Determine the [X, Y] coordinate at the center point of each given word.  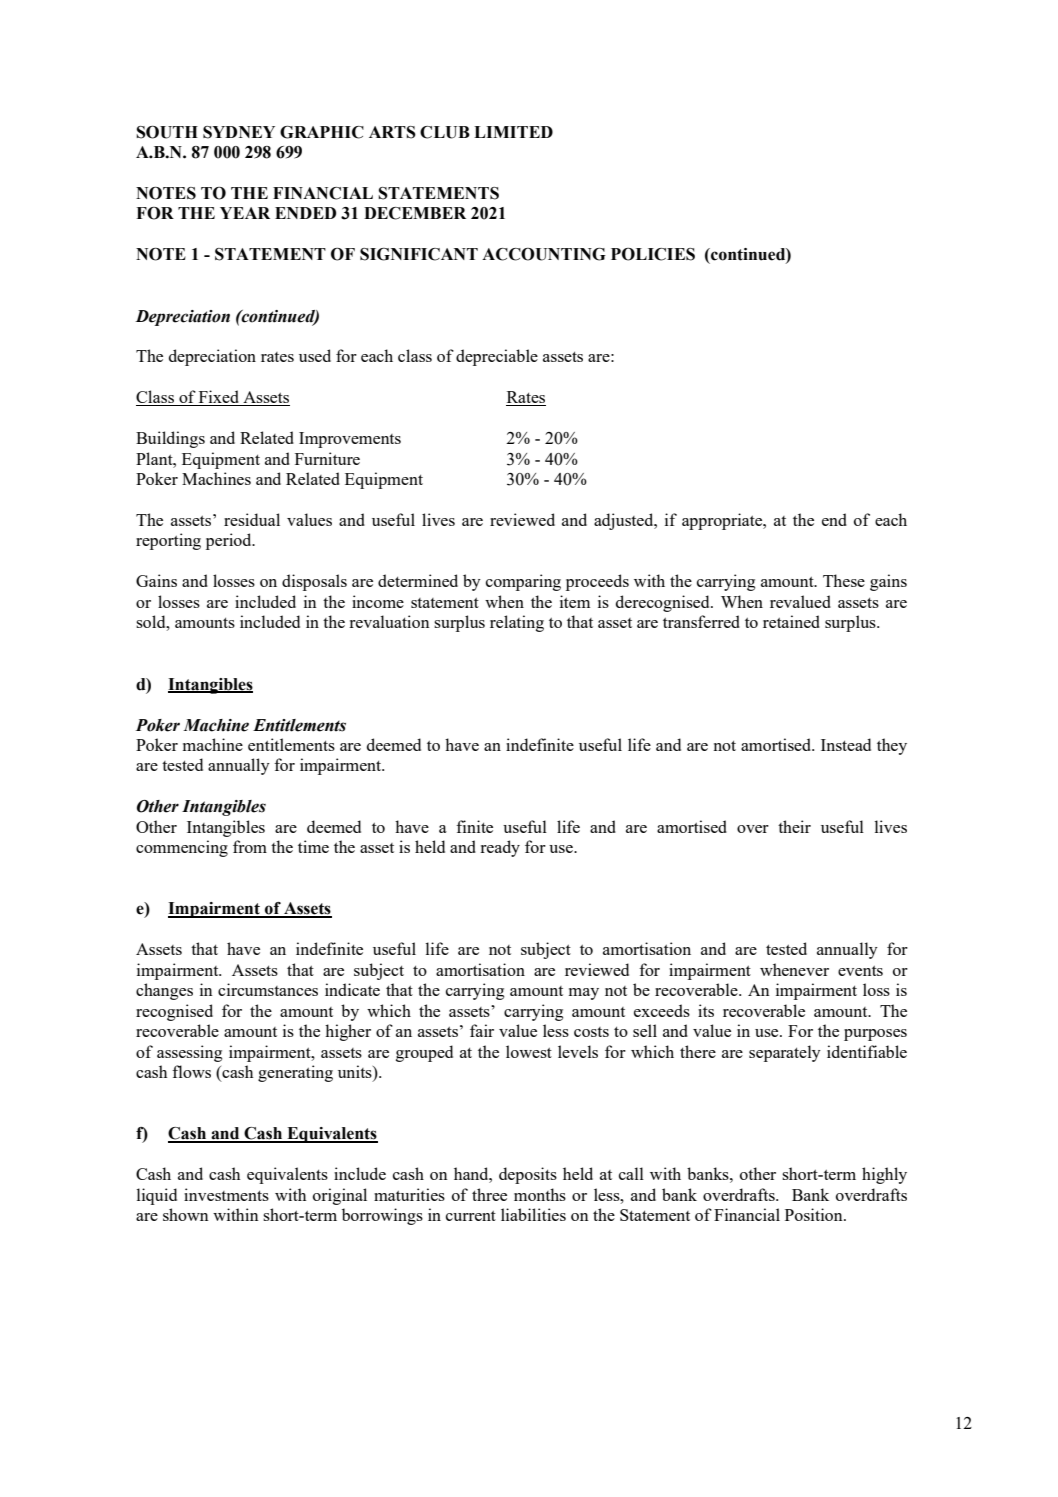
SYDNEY [239, 132]
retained [791, 621]
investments [226, 1194]
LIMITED [513, 132]
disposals [314, 582]
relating [517, 623]
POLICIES [653, 254]
